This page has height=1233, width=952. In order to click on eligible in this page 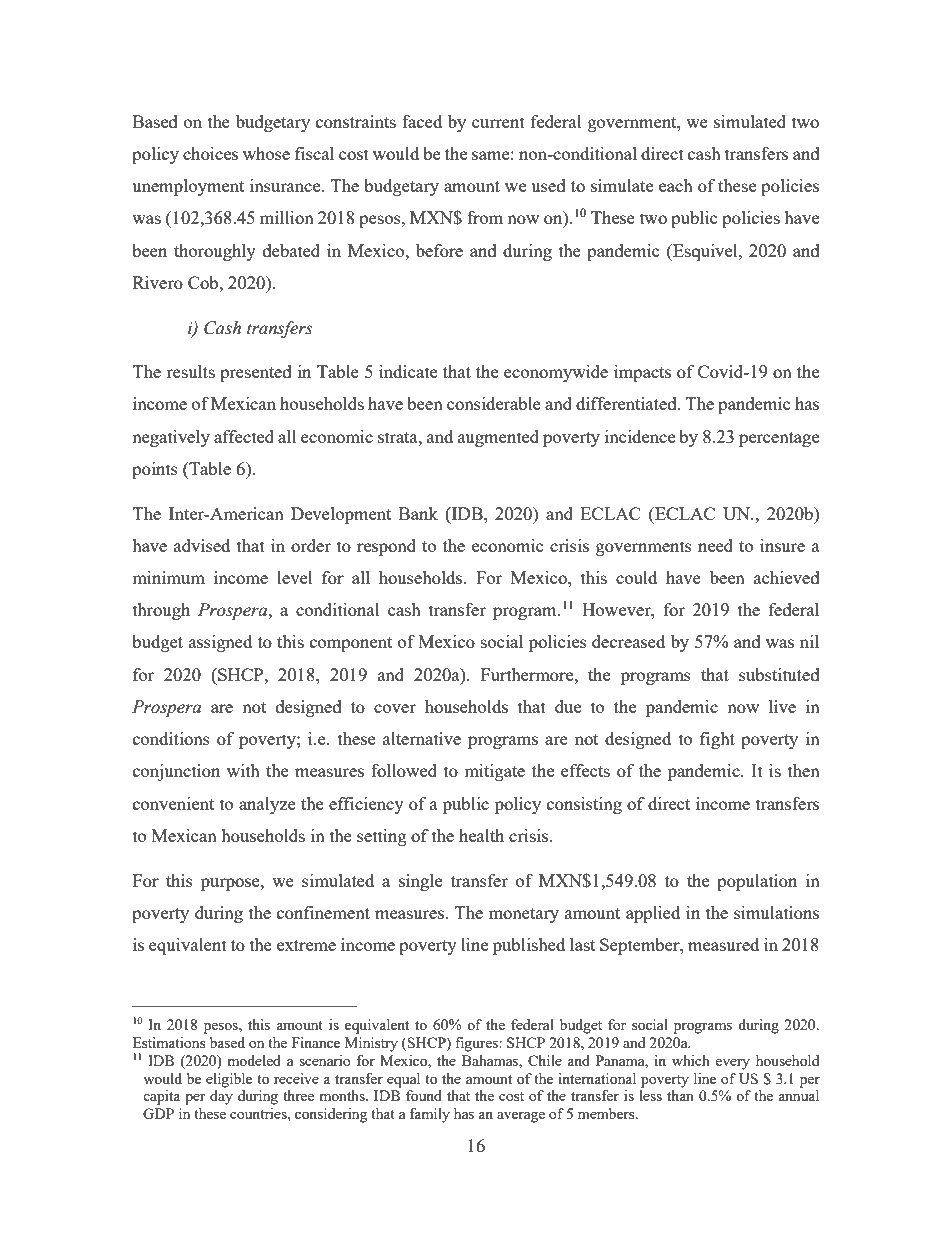, I will do `click(229, 1080)`.
